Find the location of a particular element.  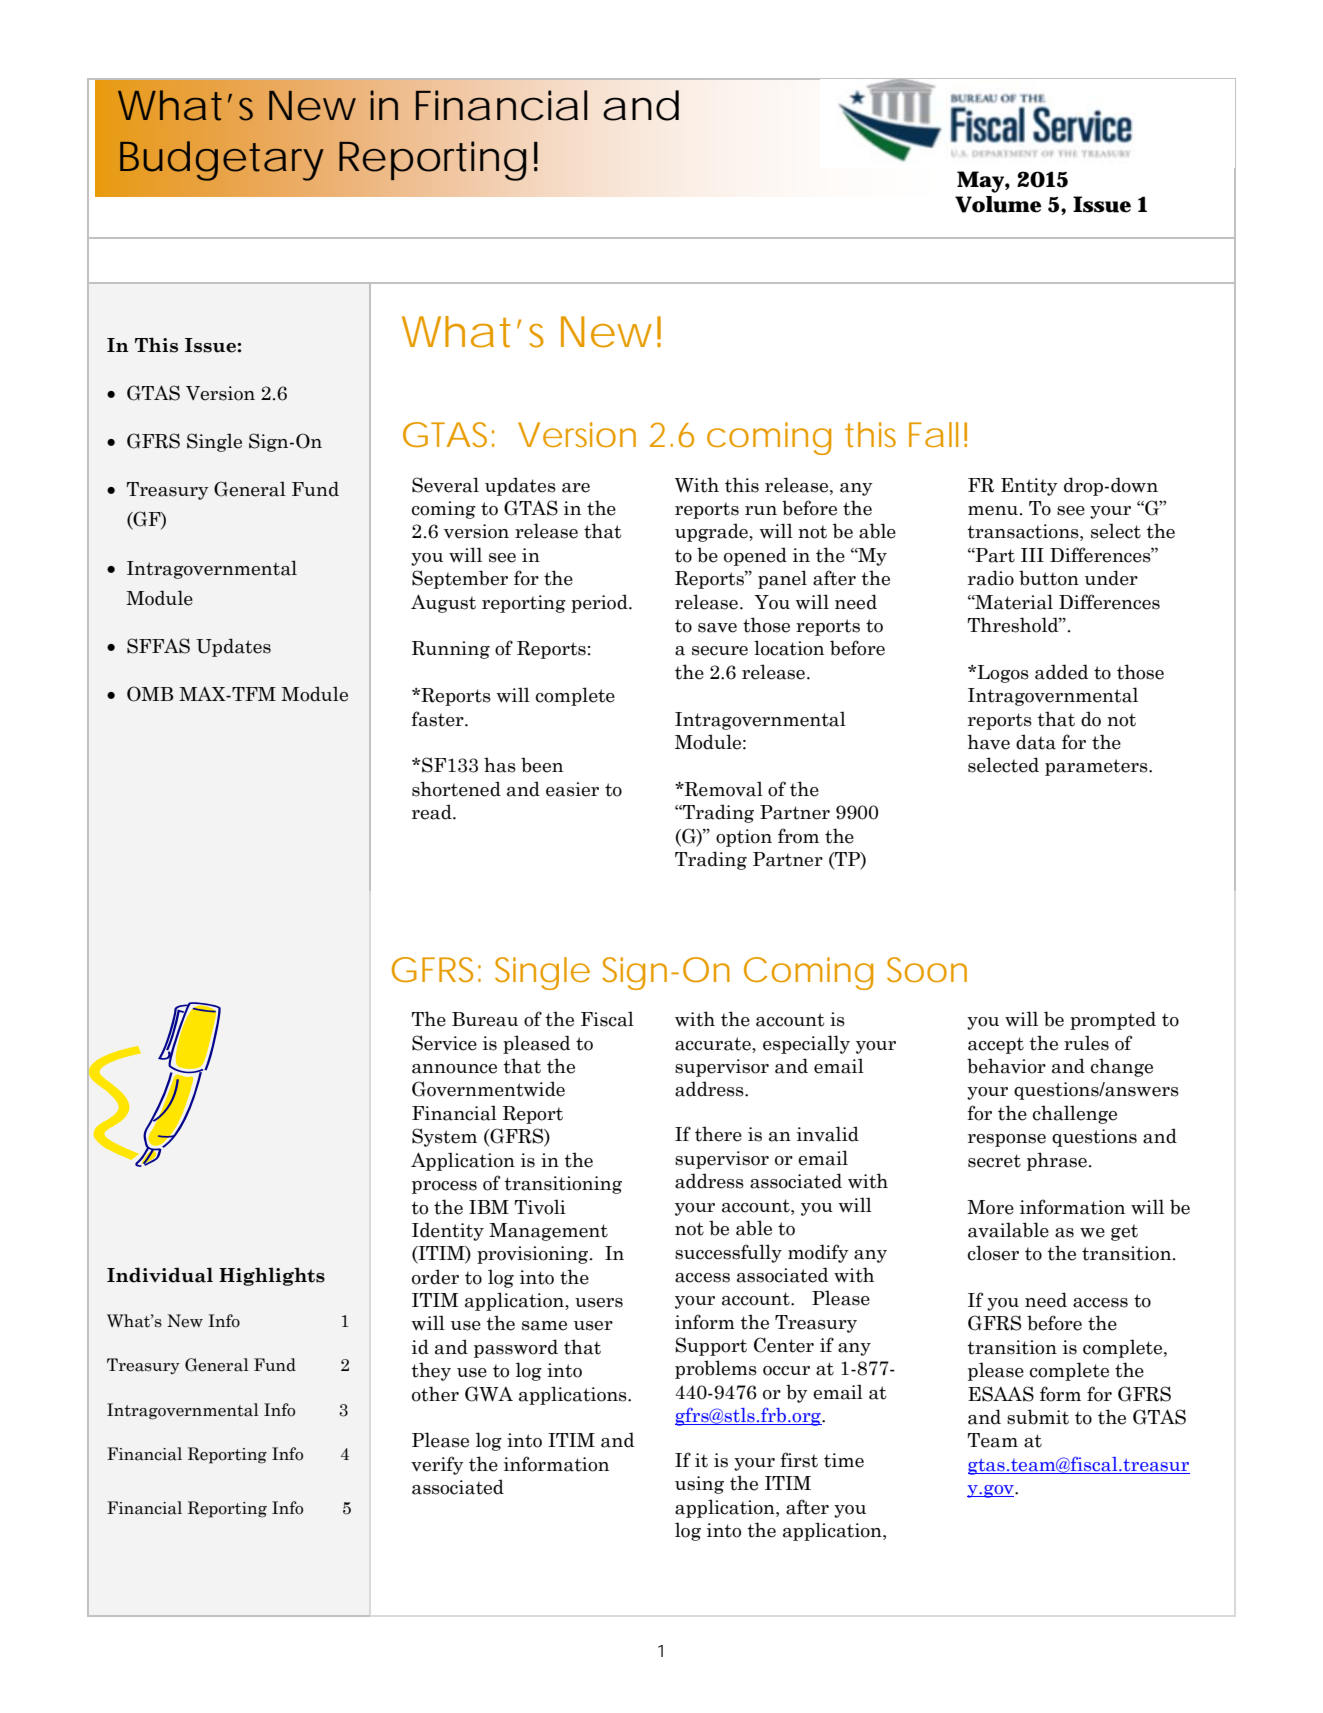

verify is located at coordinates (437, 1465).
